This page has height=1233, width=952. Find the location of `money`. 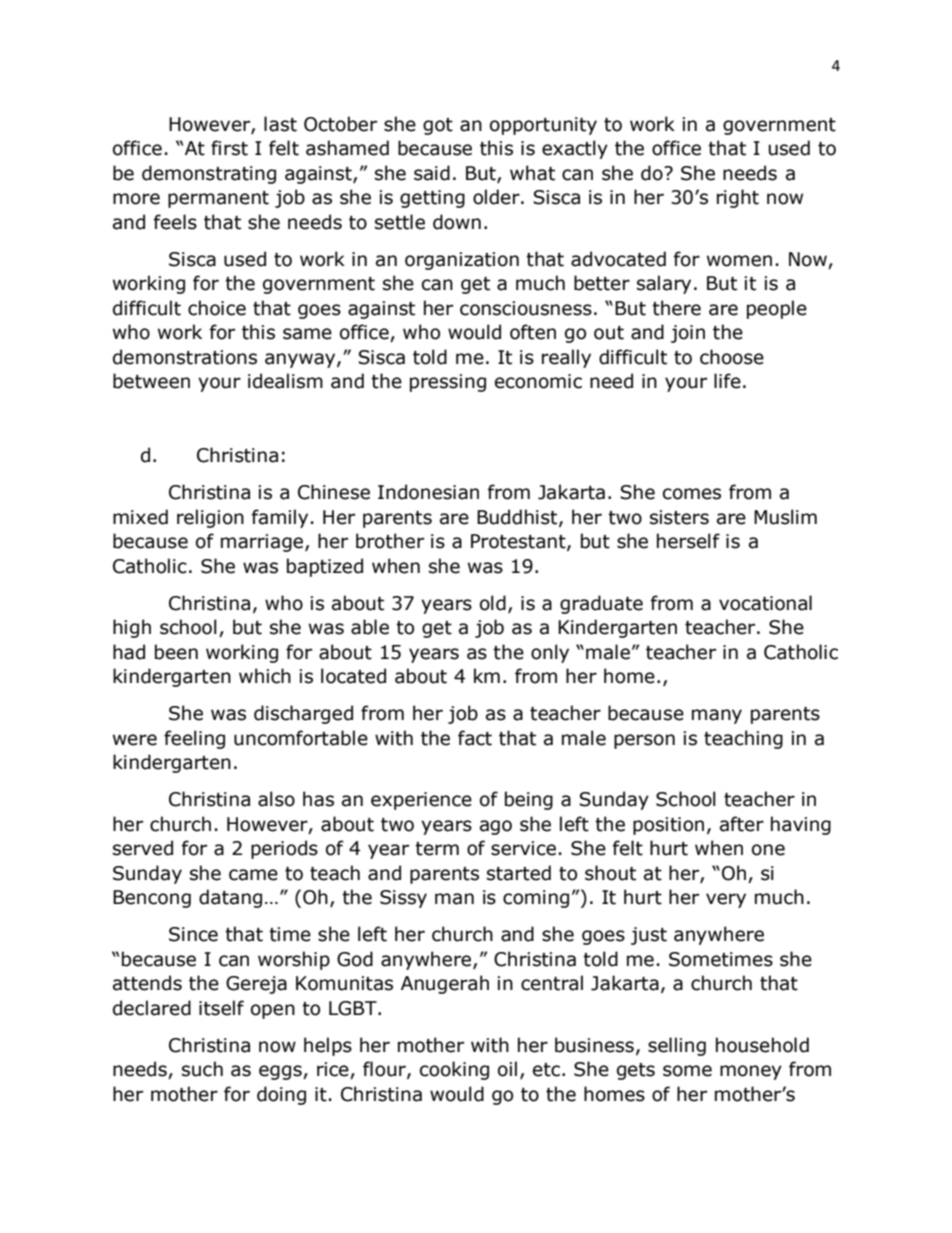

money is located at coordinates (751, 1072).
